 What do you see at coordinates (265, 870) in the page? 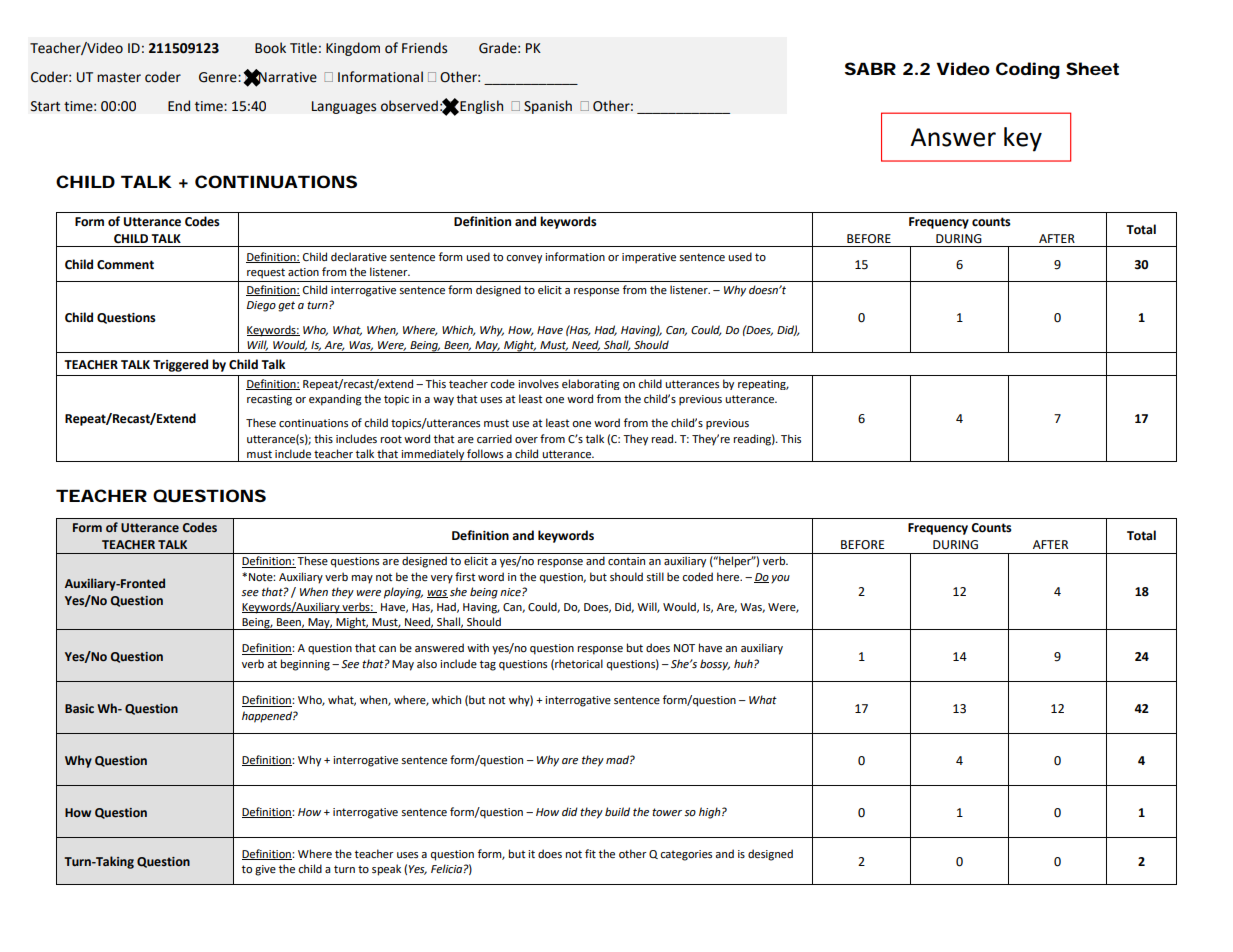
I see `give` at bounding box center [265, 870].
